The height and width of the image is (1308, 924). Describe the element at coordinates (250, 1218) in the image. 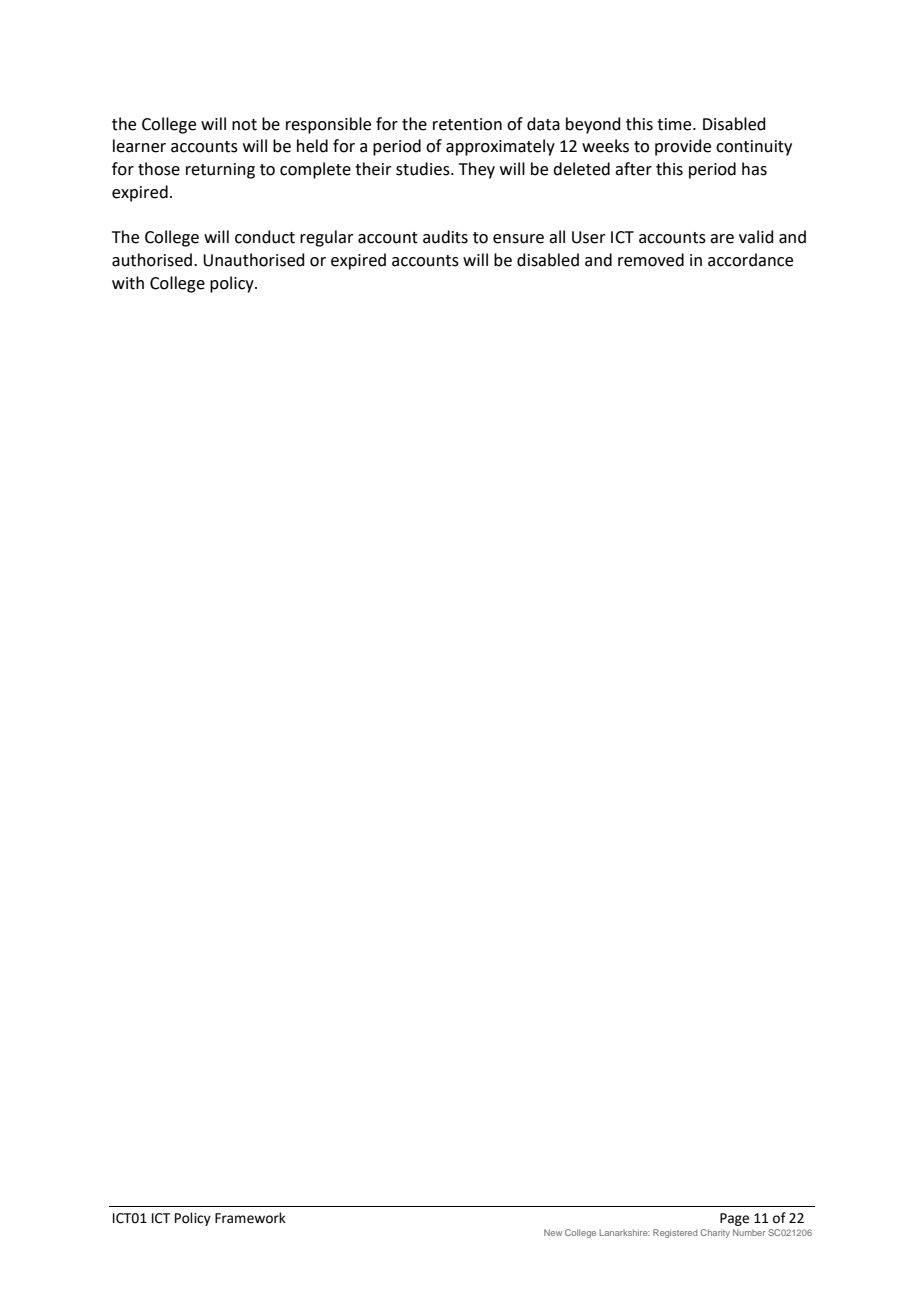

I see `Framework` at that location.
